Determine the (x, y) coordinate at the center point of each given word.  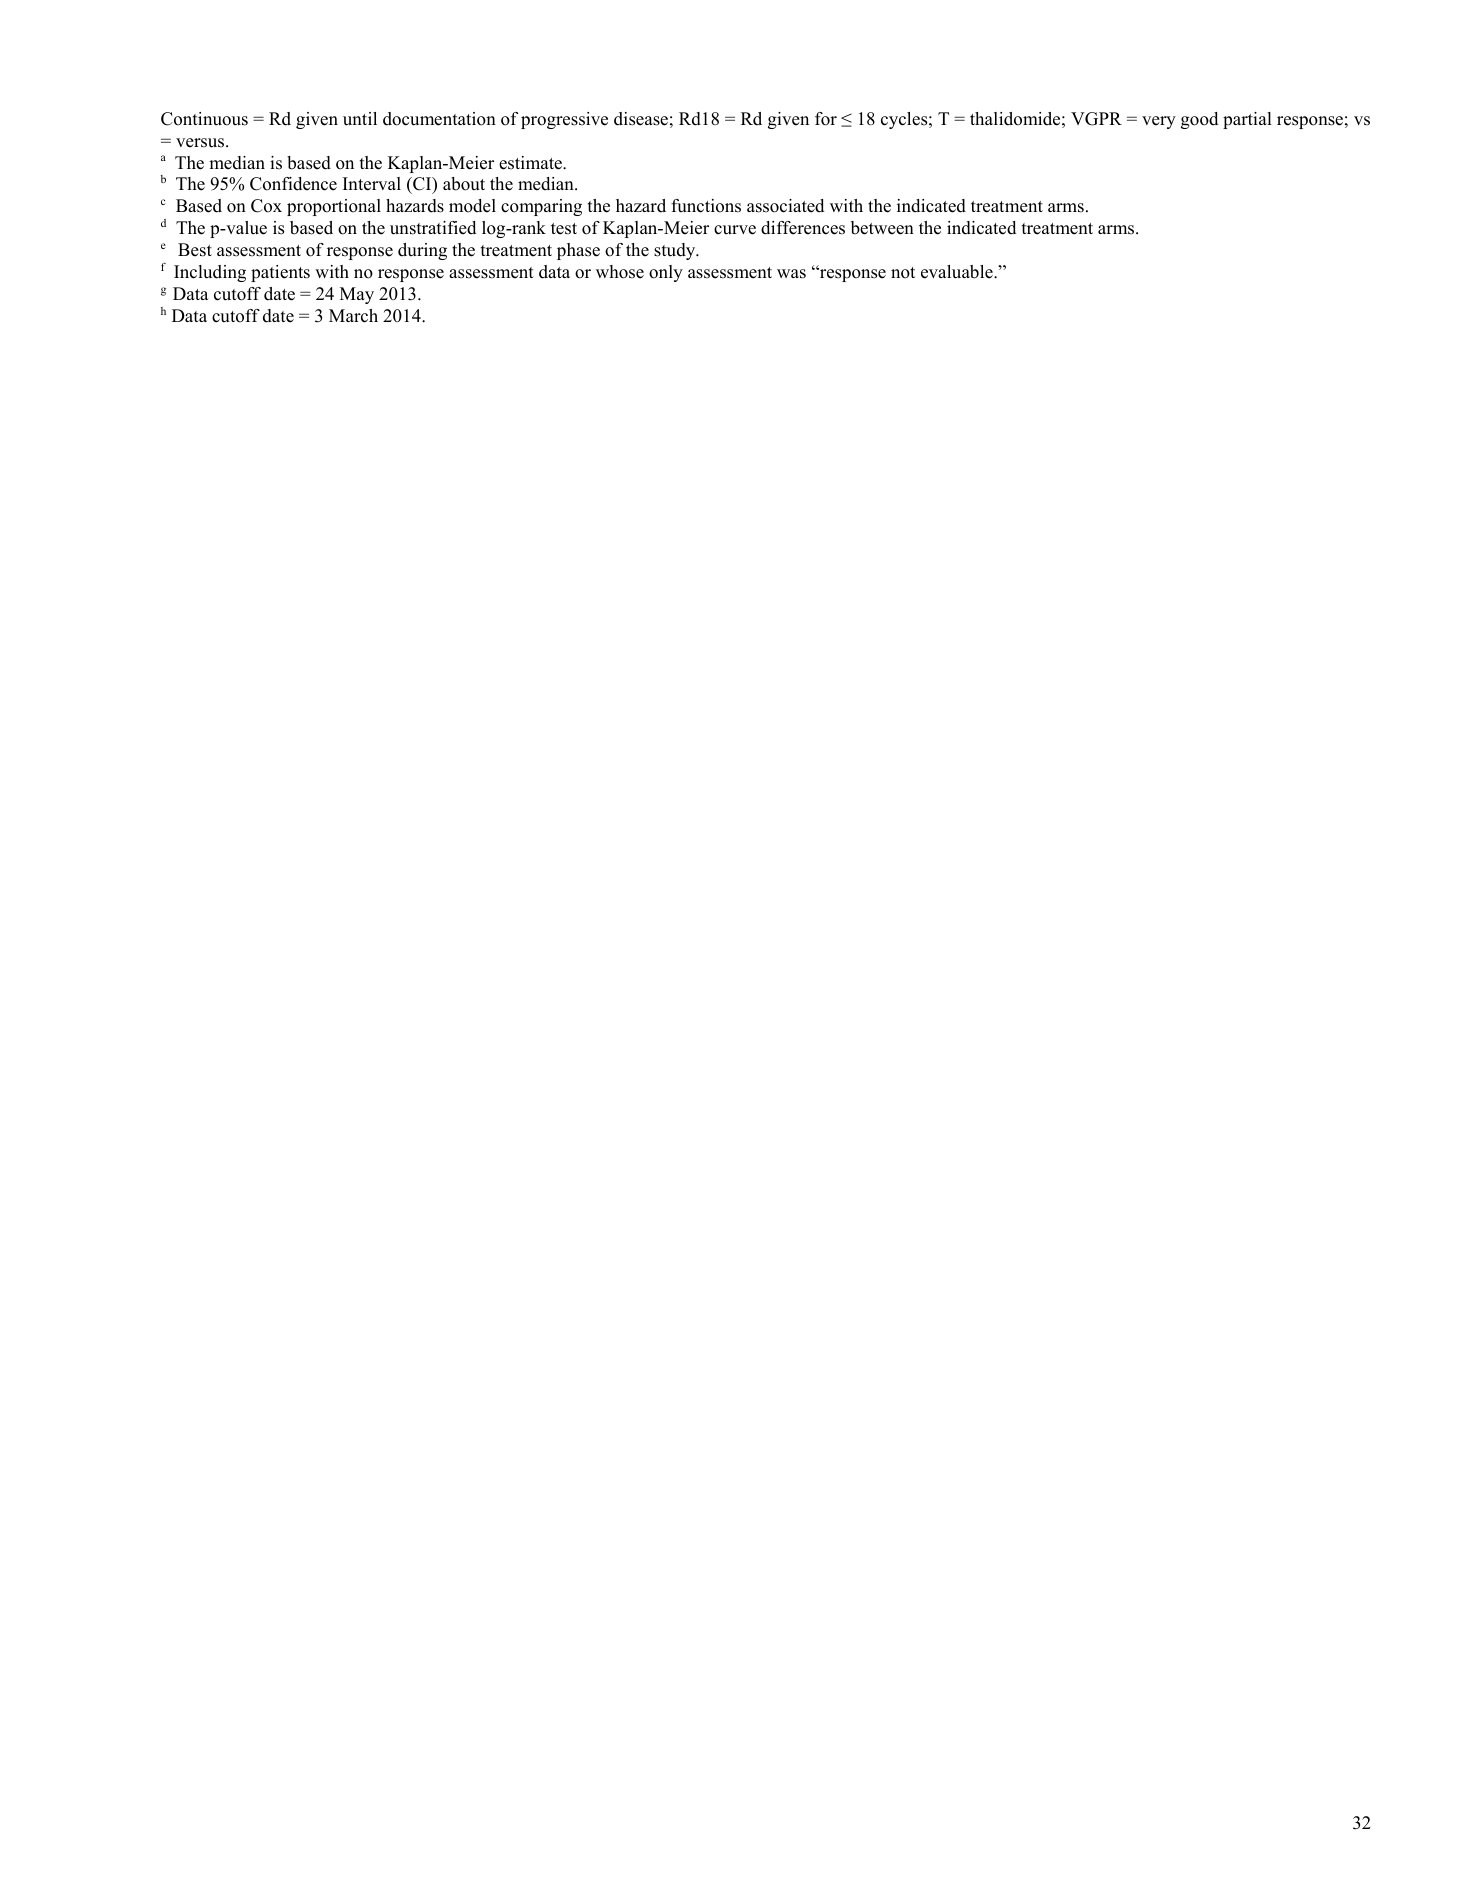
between (882, 228)
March (353, 316)
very (1159, 122)
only (666, 273)
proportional (334, 207)
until (360, 119)
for (826, 119)
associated (785, 206)
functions (706, 206)
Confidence (293, 184)
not (903, 273)
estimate (531, 163)
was (791, 274)
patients (280, 273)
